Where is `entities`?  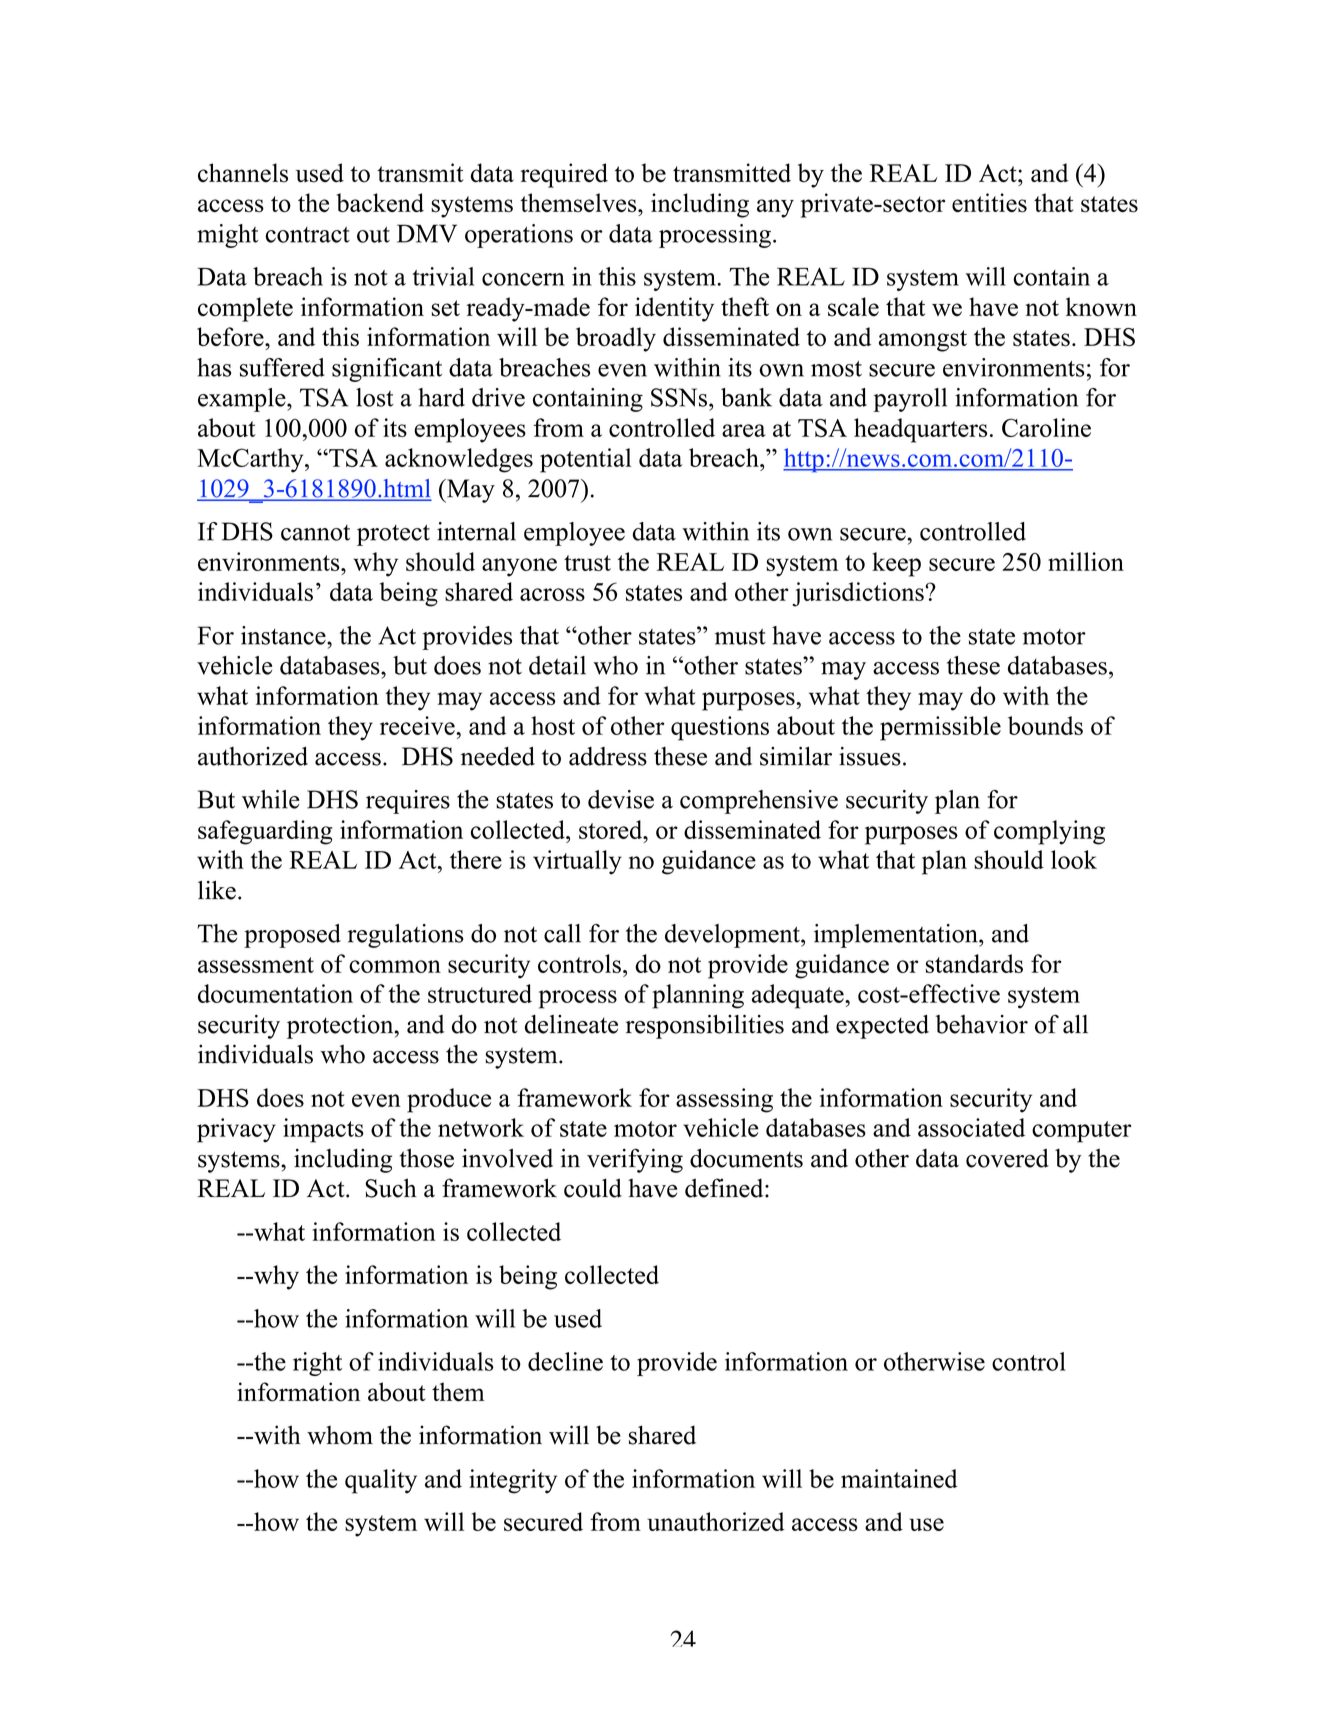 entities is located at coordinates (989, 203).
